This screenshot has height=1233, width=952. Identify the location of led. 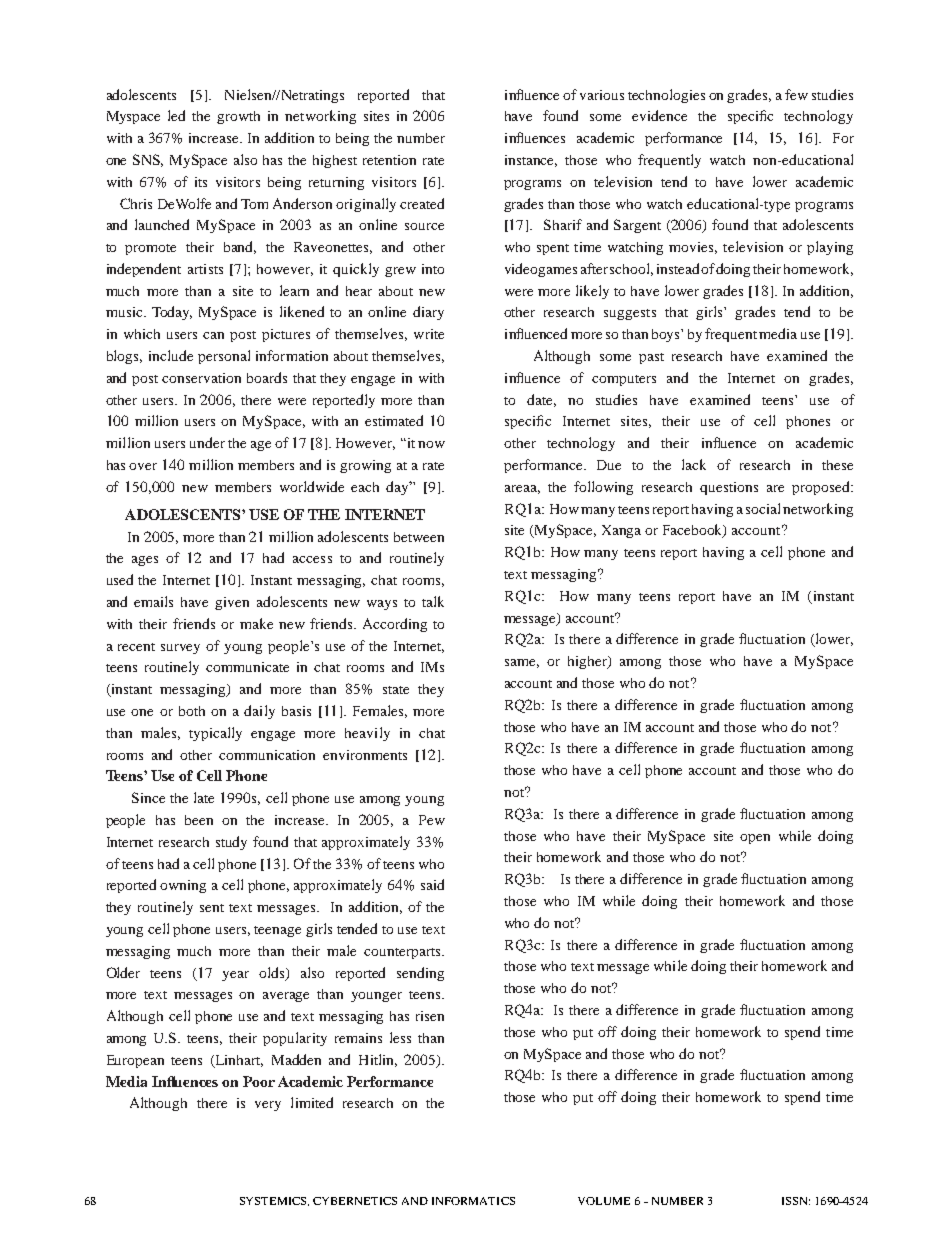
(176, 115).
